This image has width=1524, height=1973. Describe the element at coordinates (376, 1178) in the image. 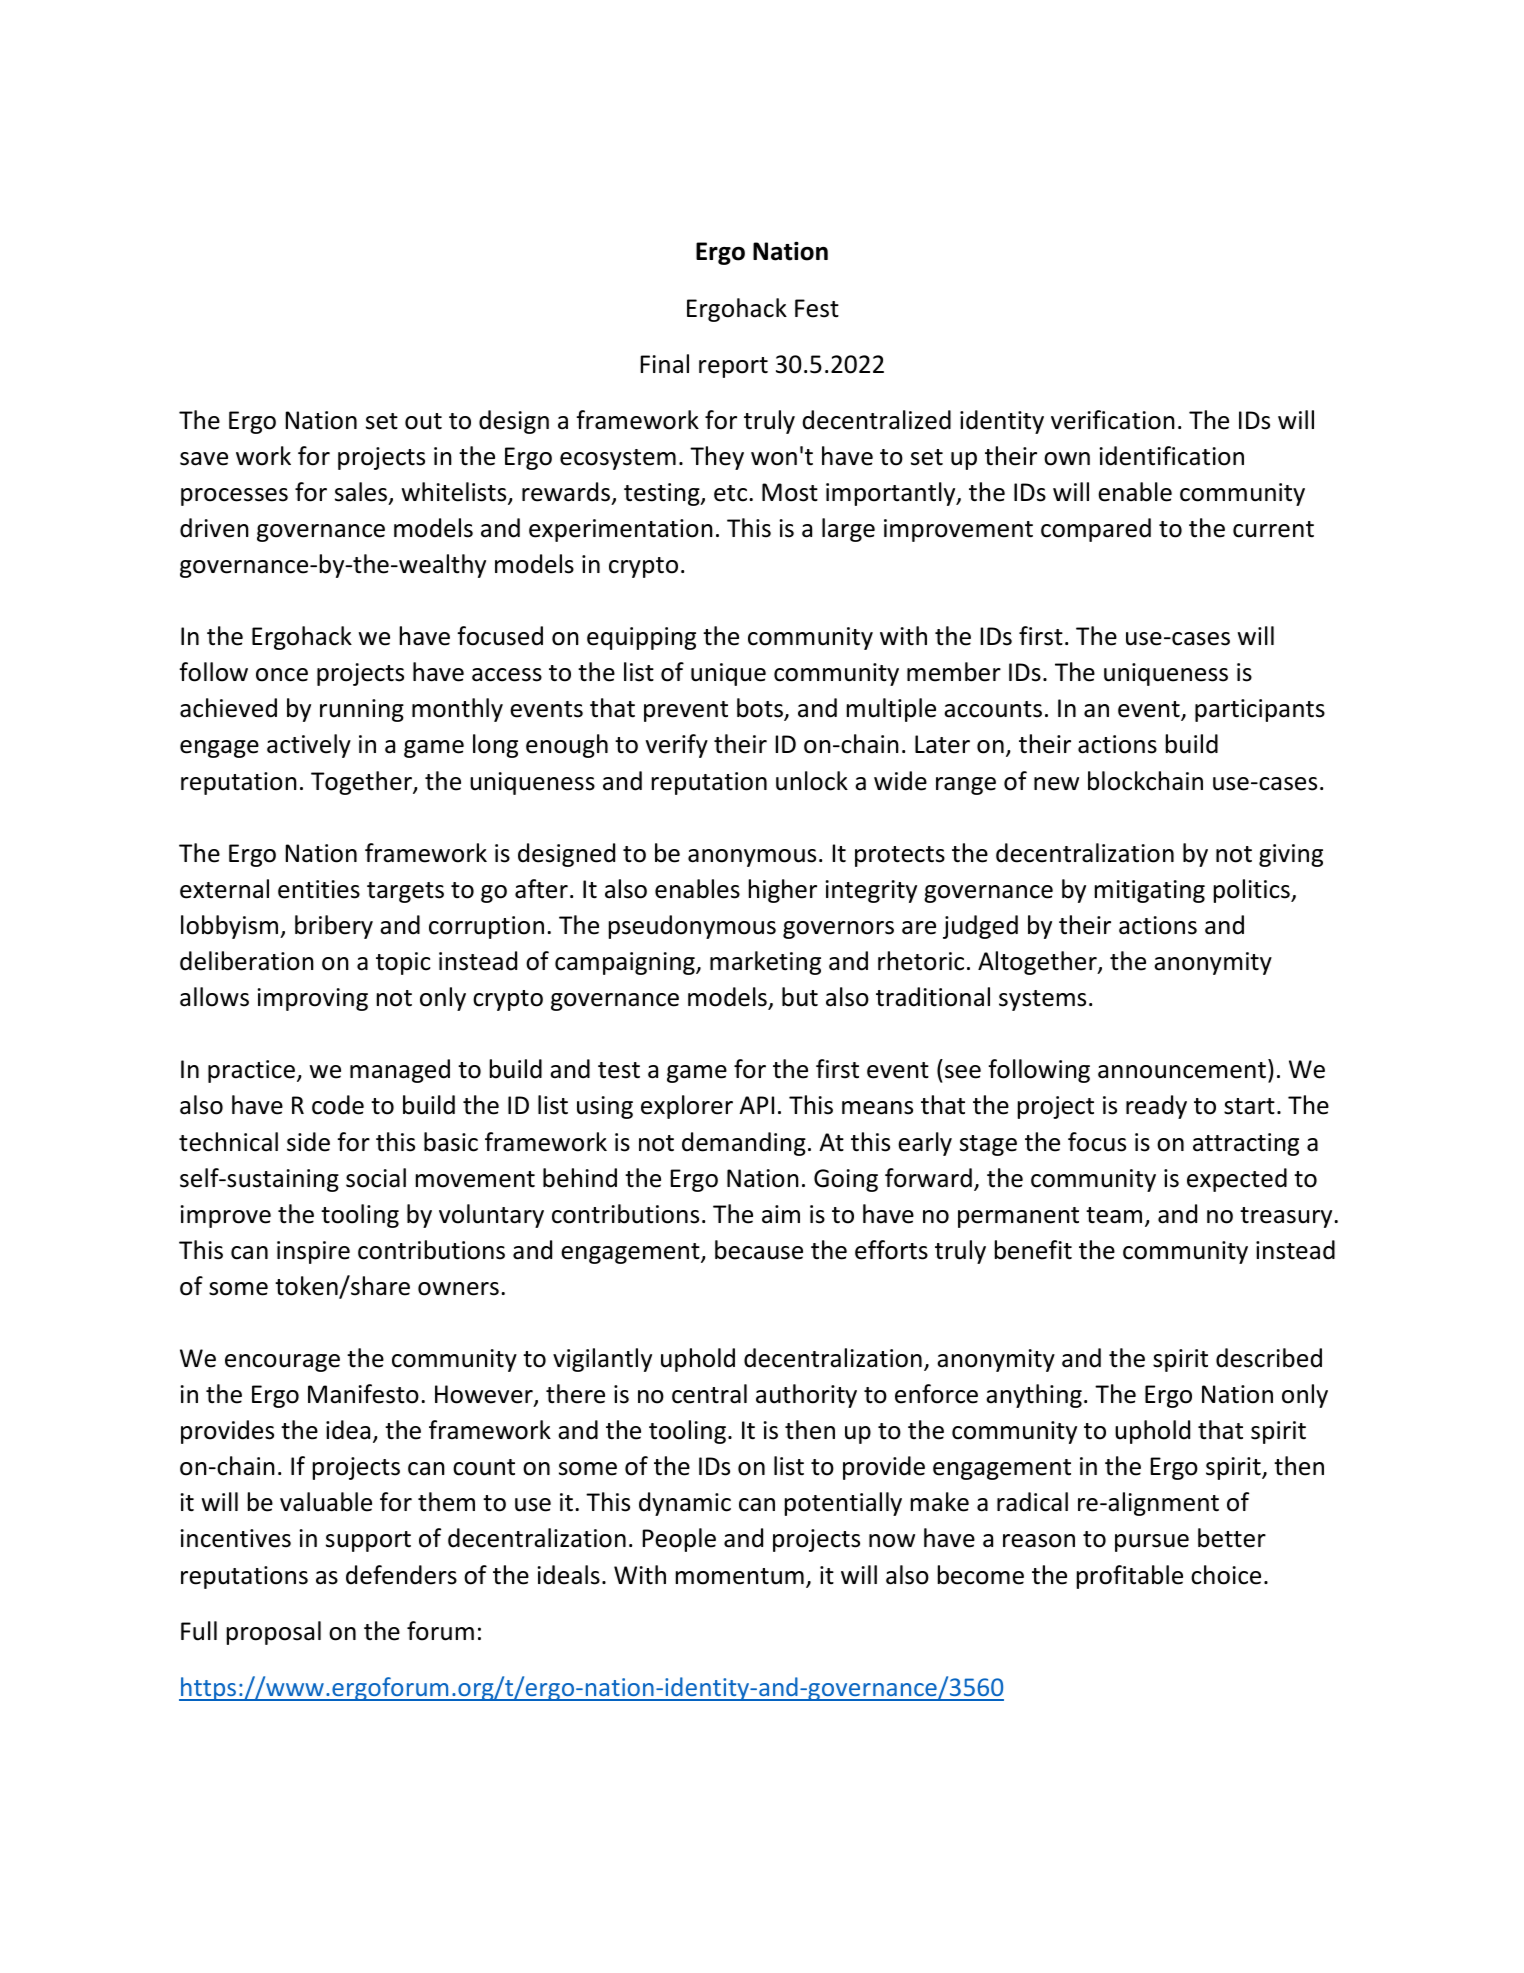

I see `social` at that location.
